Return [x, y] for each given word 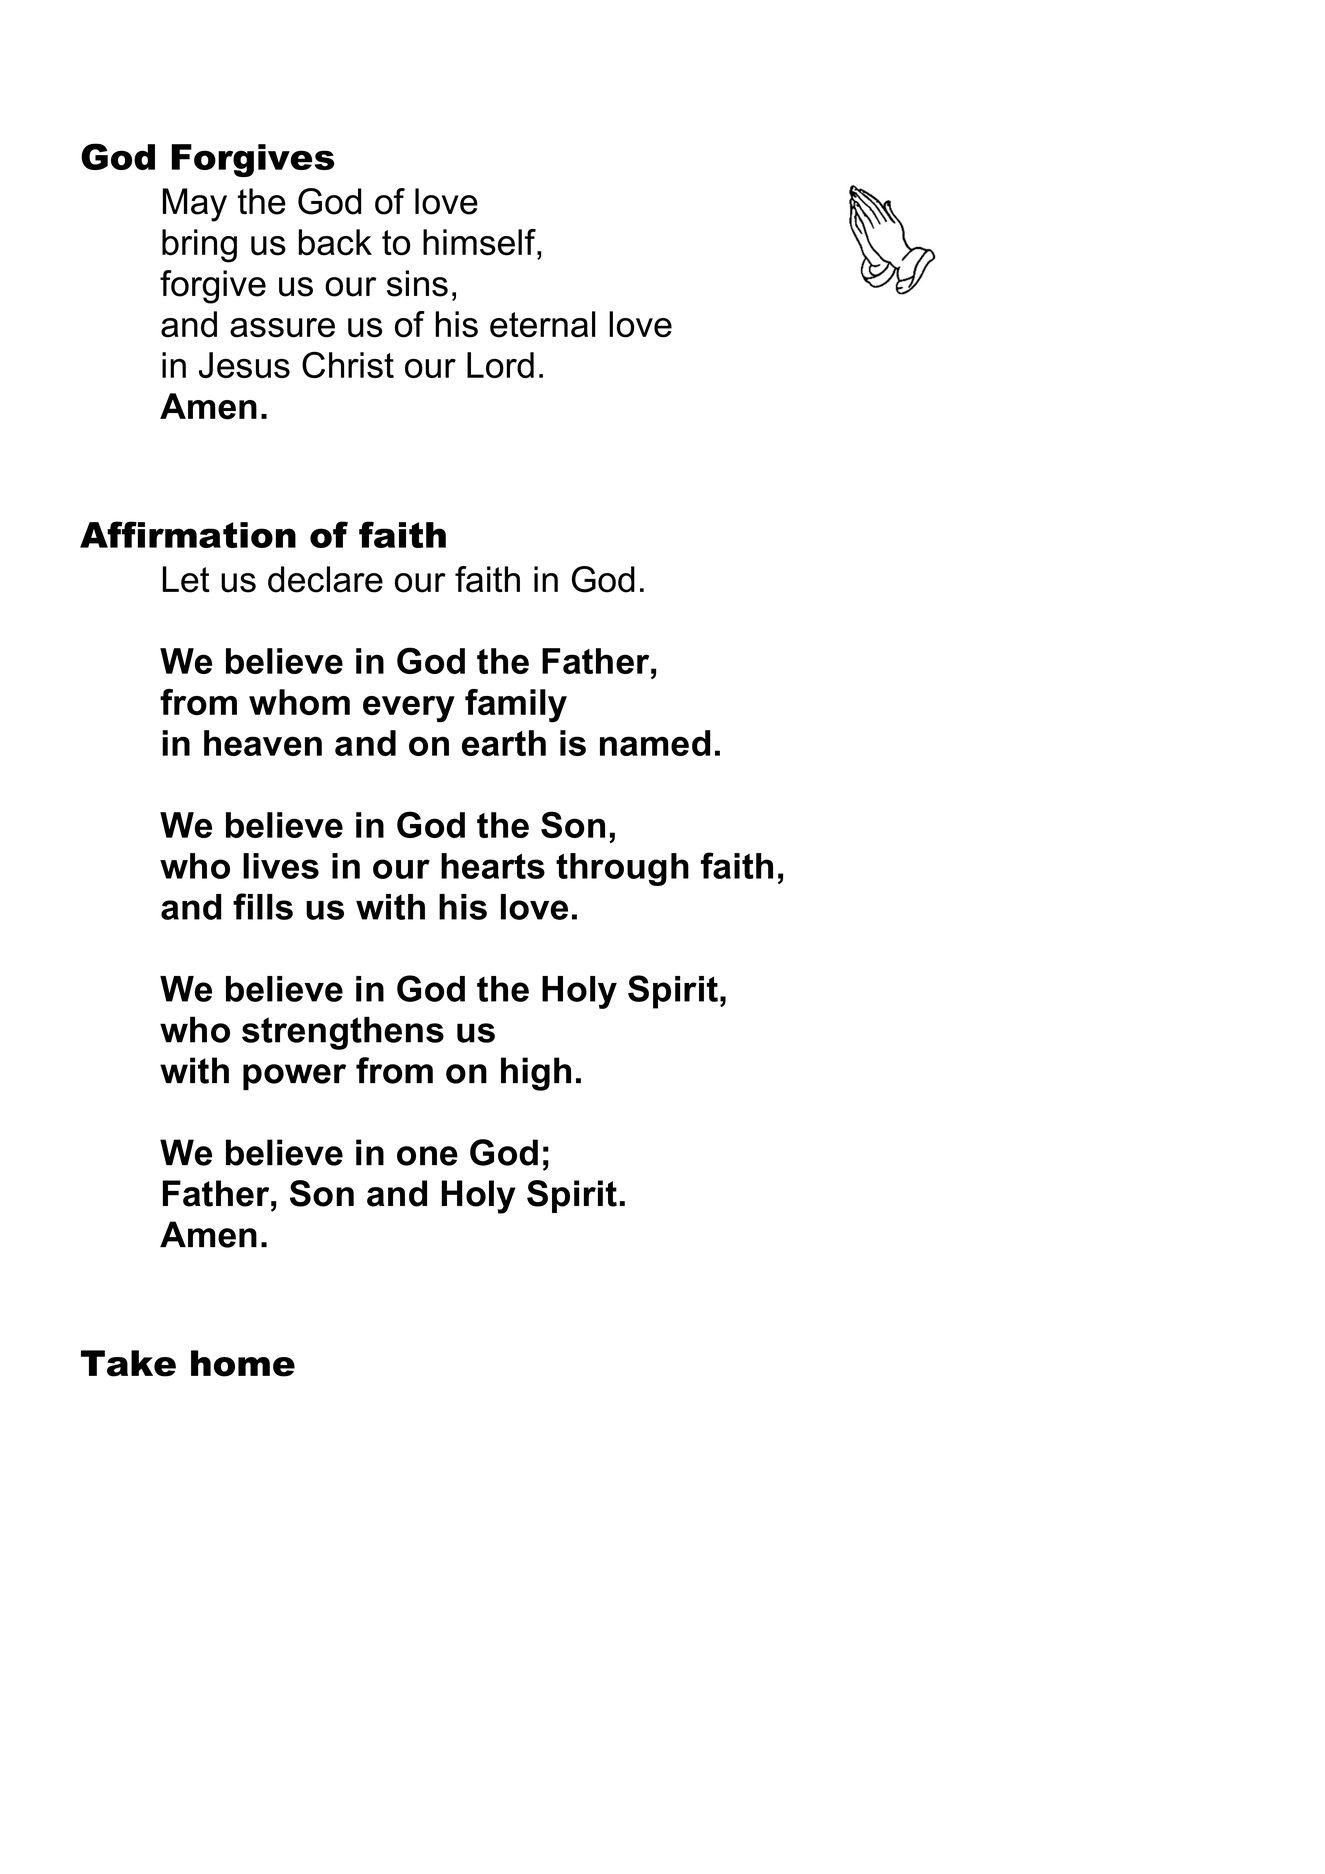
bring [199, 246]
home [243, 1363]
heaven [263, 743]
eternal [542, 324]
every [409, 709]
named [655, 743]
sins [417, 283]
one [427, 1156]
